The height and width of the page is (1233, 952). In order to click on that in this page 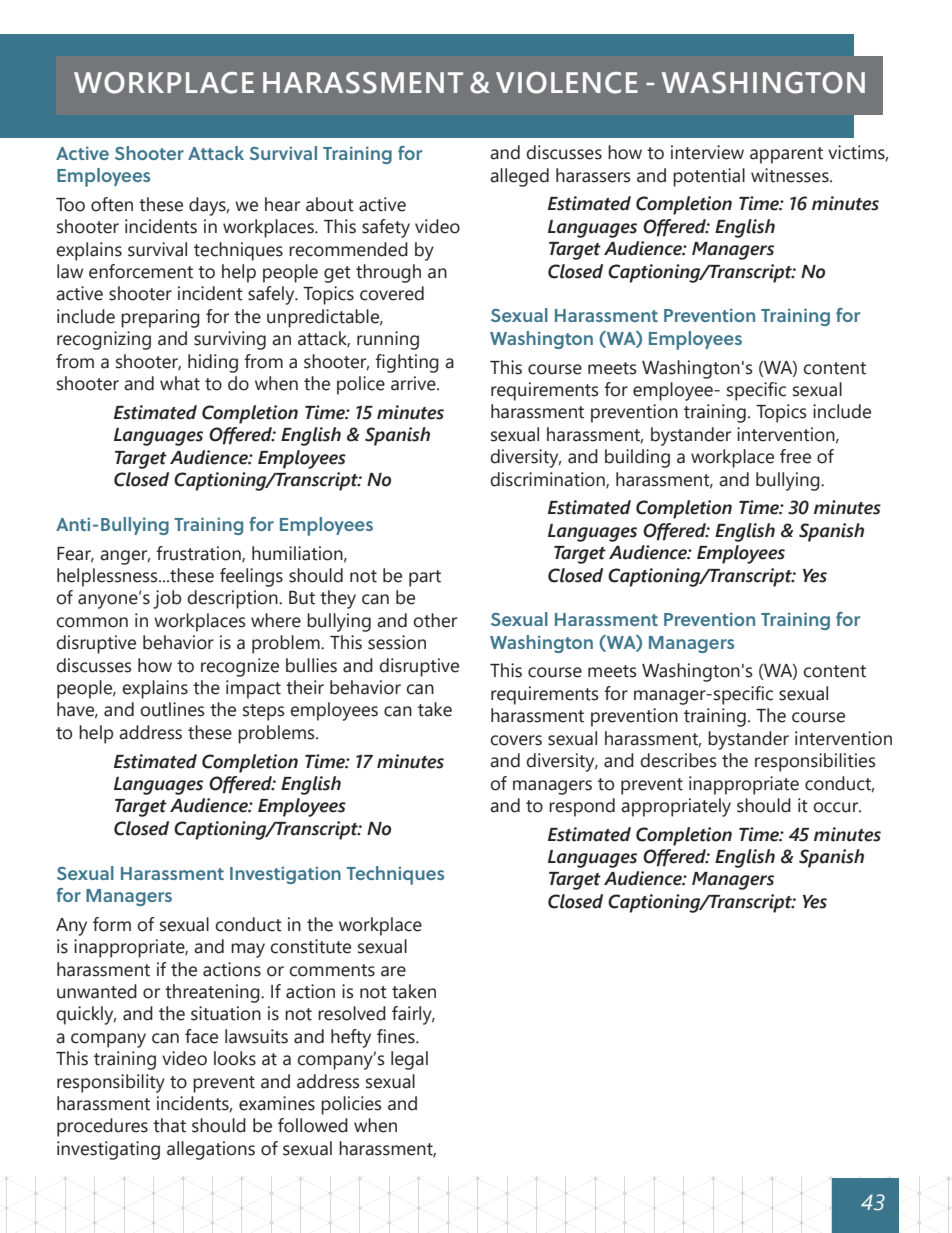, I will do `click(169, 1125)`.
